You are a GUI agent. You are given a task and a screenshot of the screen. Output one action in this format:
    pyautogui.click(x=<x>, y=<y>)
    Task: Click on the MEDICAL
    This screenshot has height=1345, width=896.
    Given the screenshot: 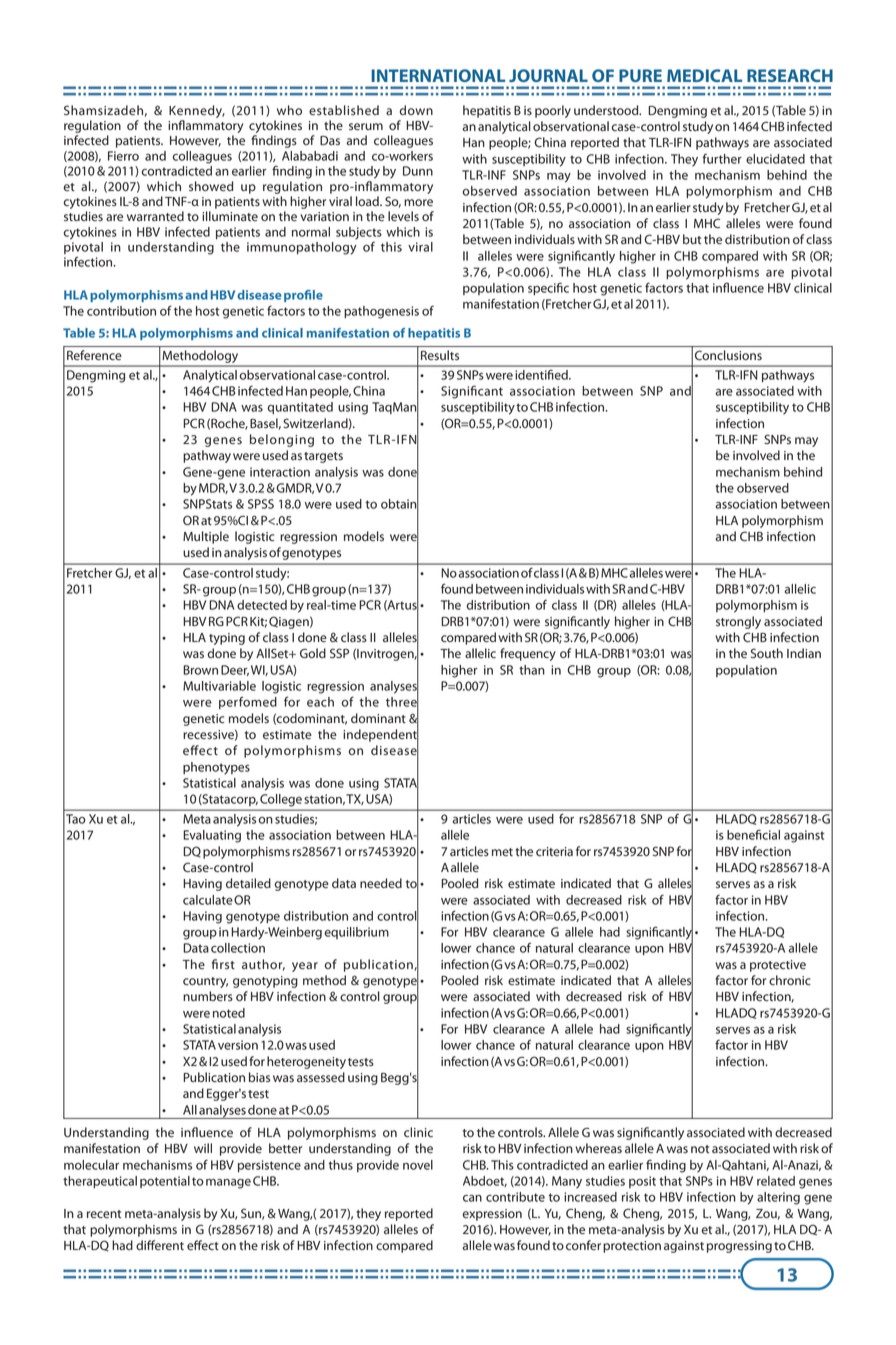 What is the action you would take?
    pyautogui.click(x=704, y=75)
